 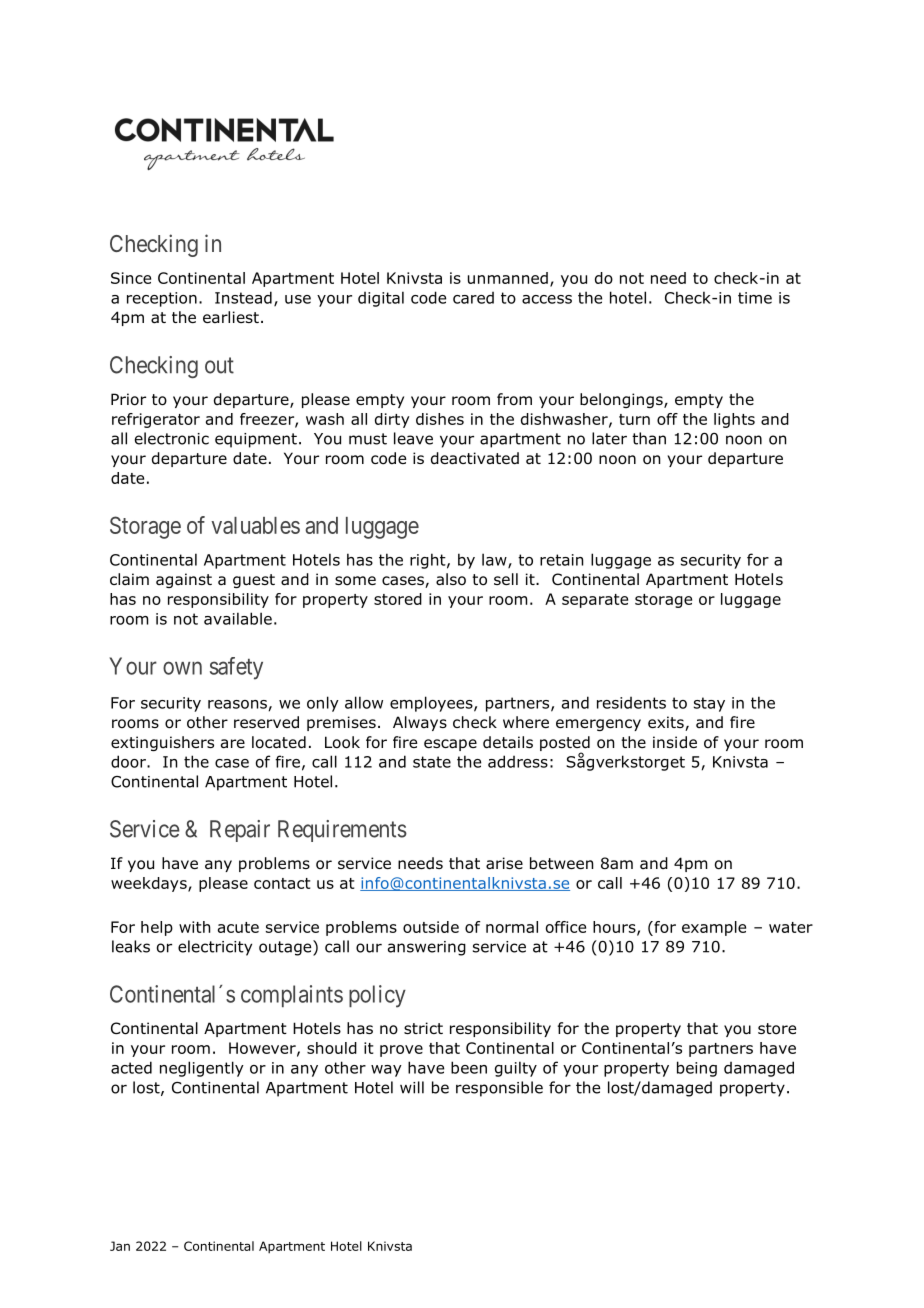 What do you see at coordinates (499, 1089) in the screenshot?
I see `responsible` at bounding box center [499, 1089].
